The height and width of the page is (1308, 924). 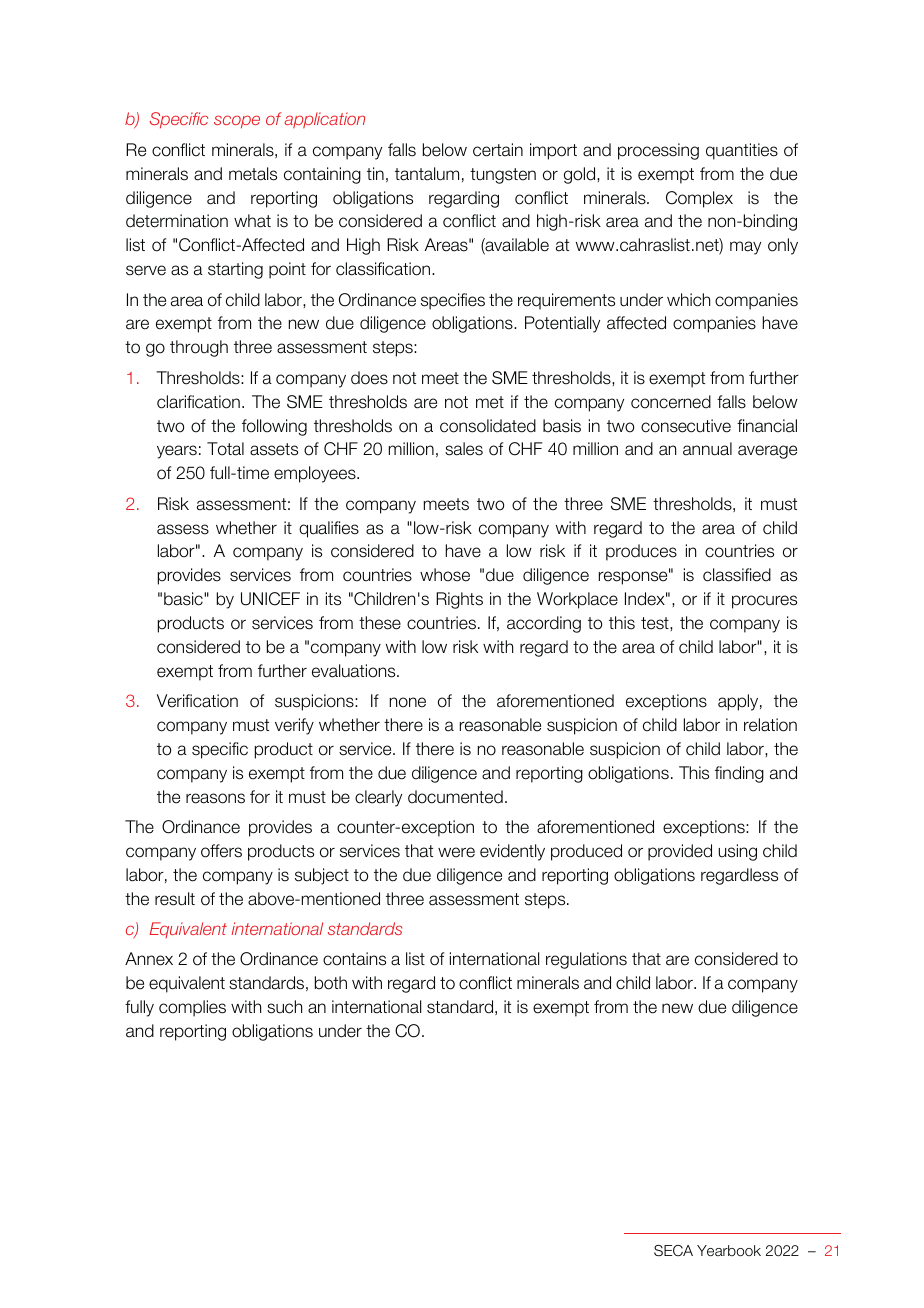 I want to click on metals, so click(x=253, y=174).
